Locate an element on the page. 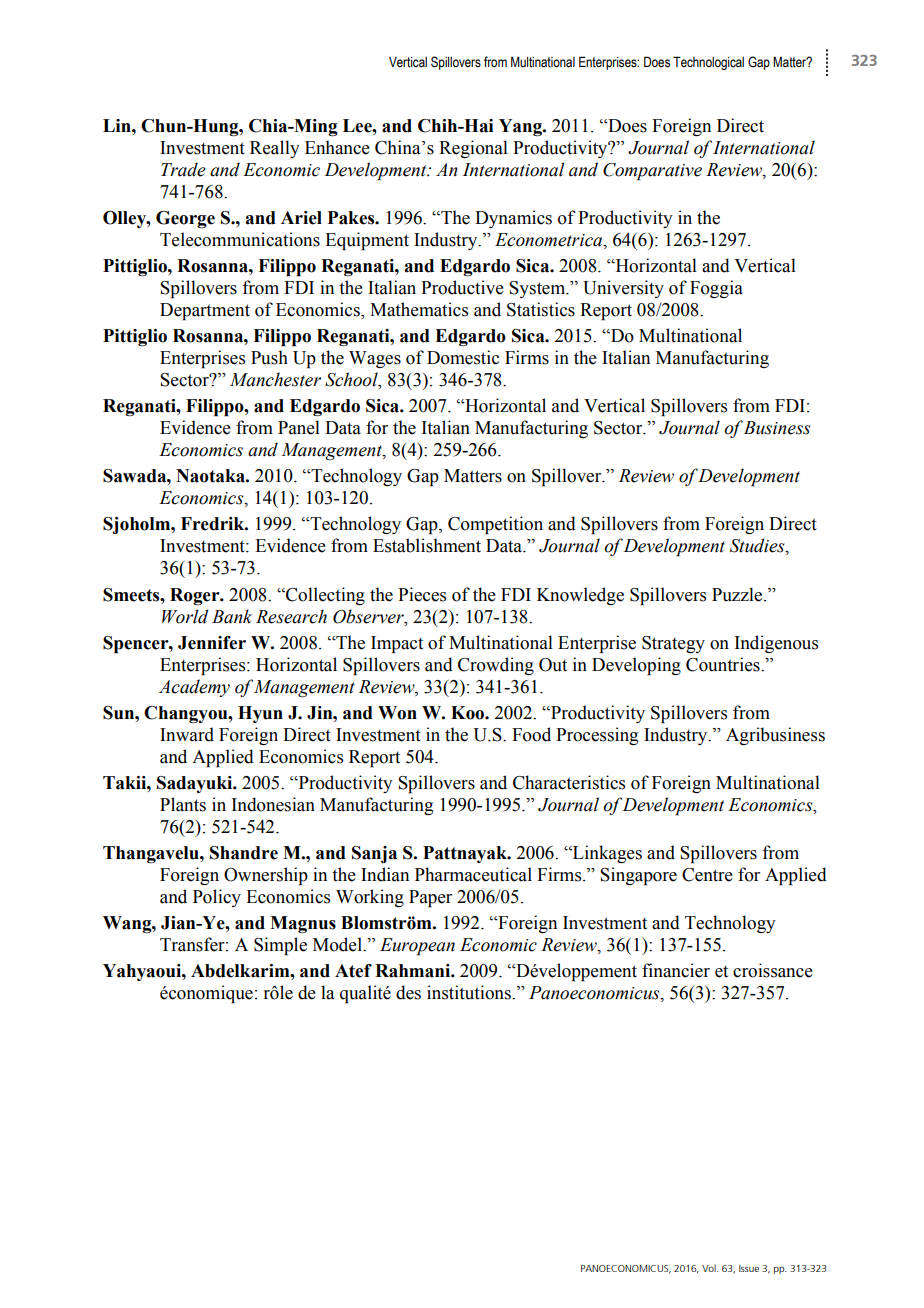 The height and width of the page is (1308, 924). Centre is located at coordinates (707, 875).
